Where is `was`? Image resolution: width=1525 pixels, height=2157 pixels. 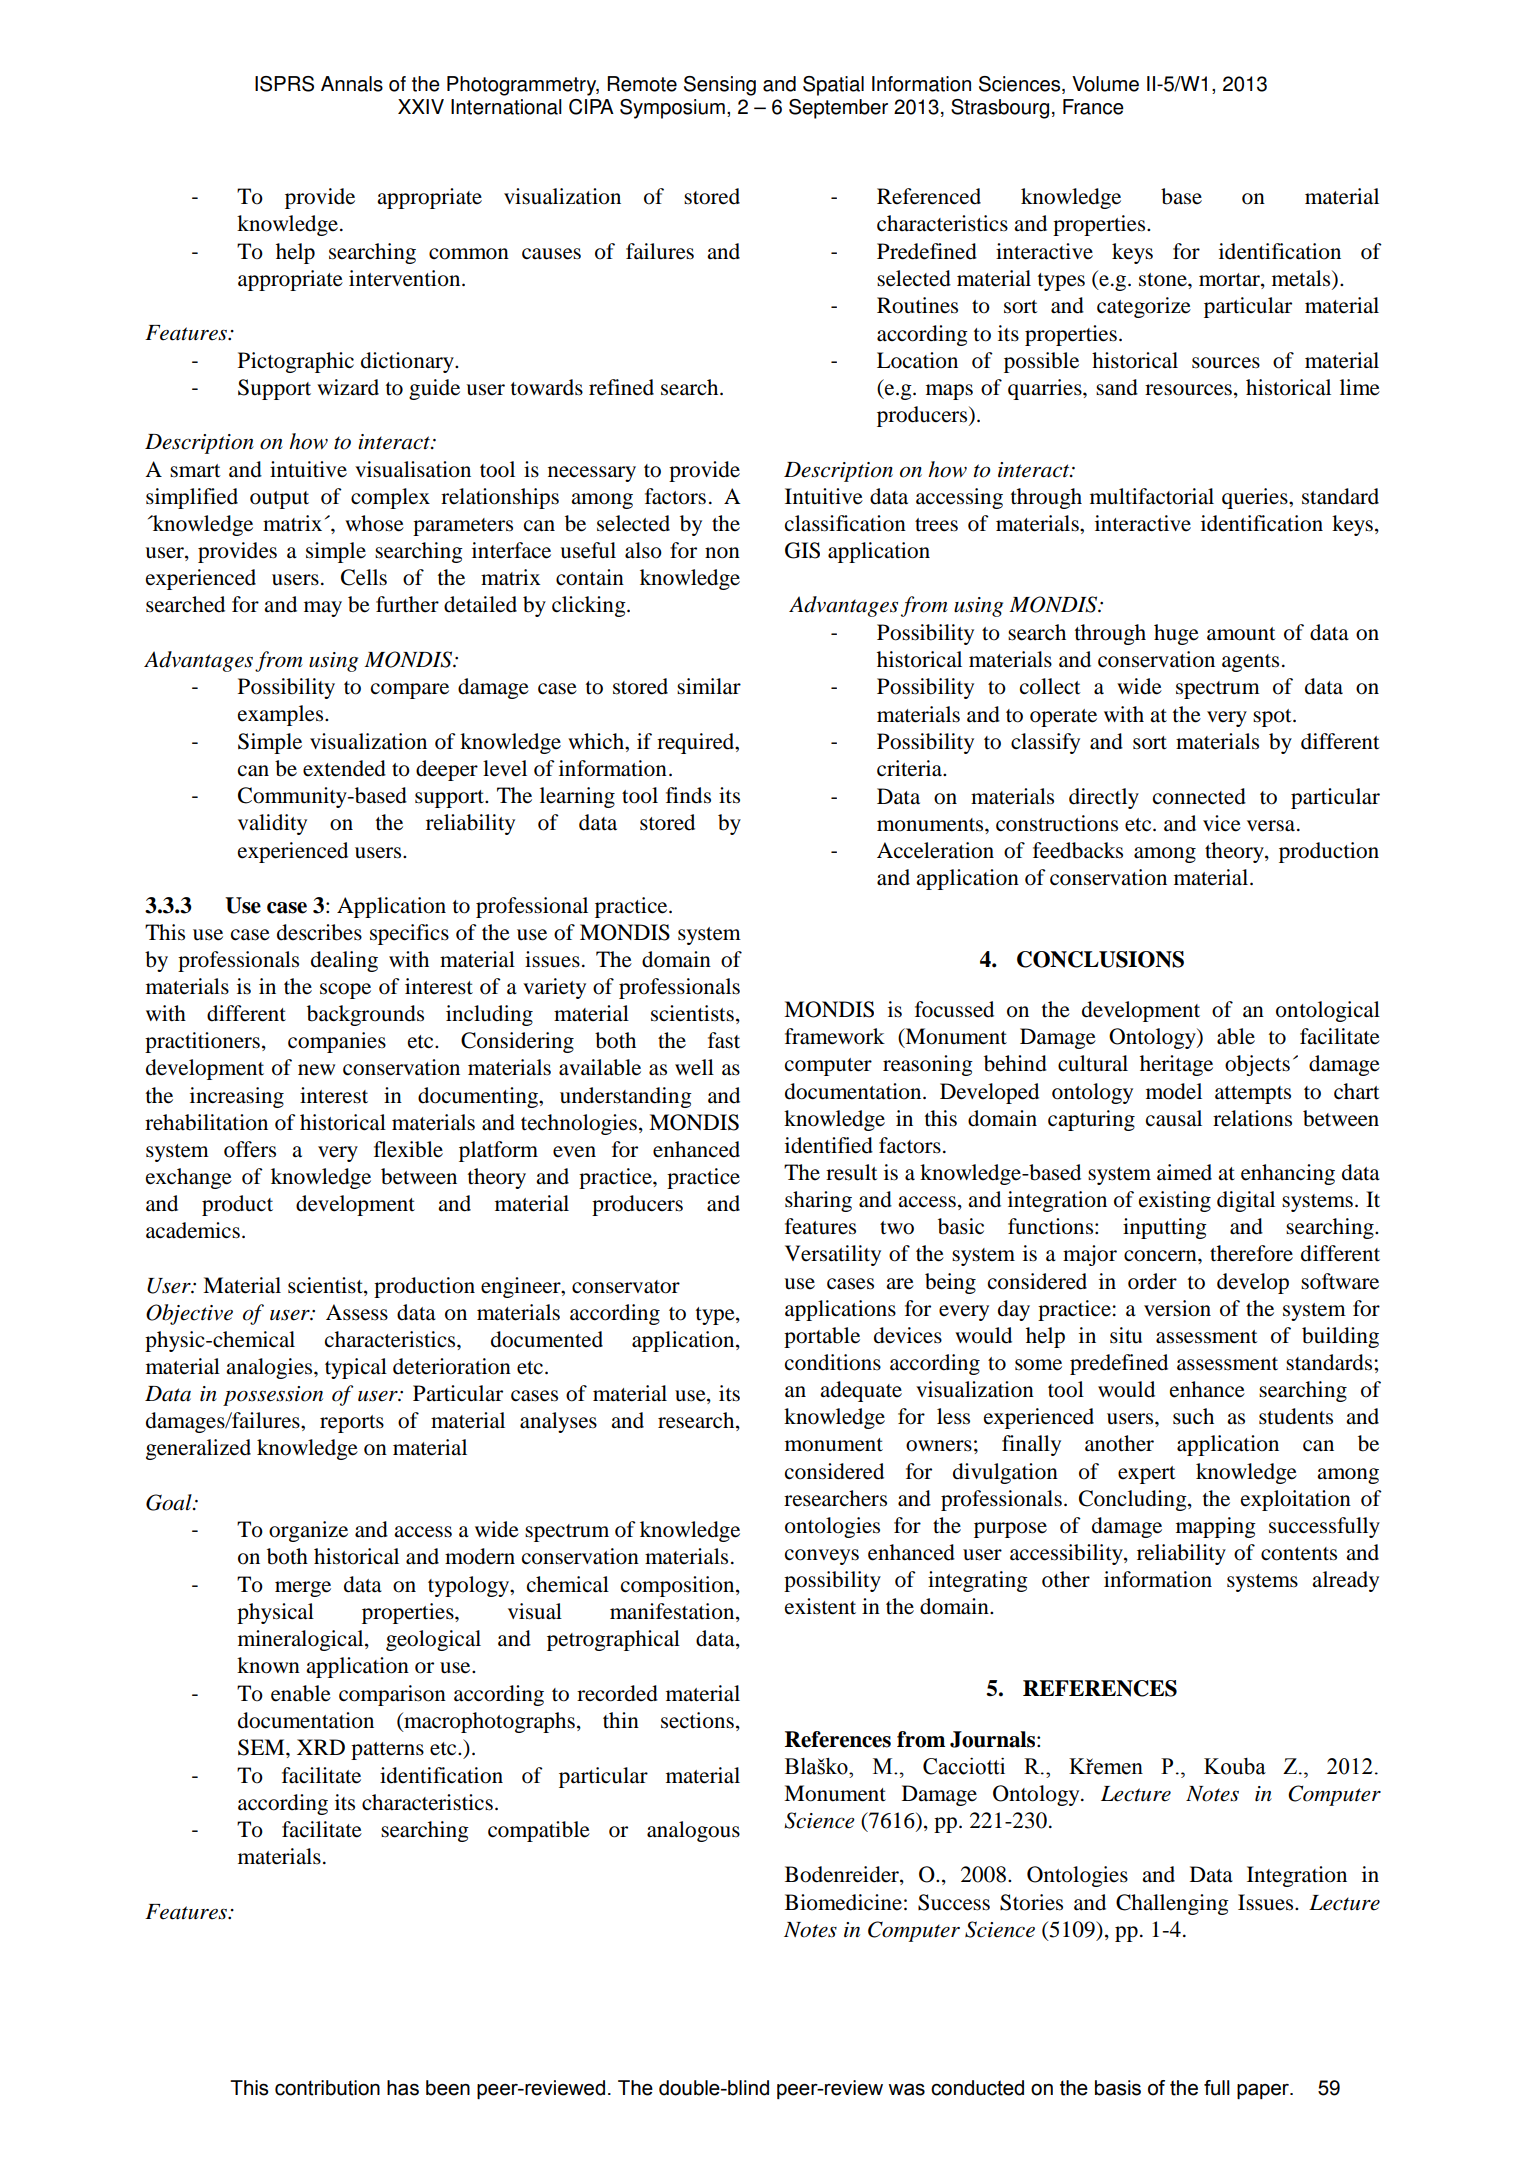
was is located at coordinates (906, 2089).
